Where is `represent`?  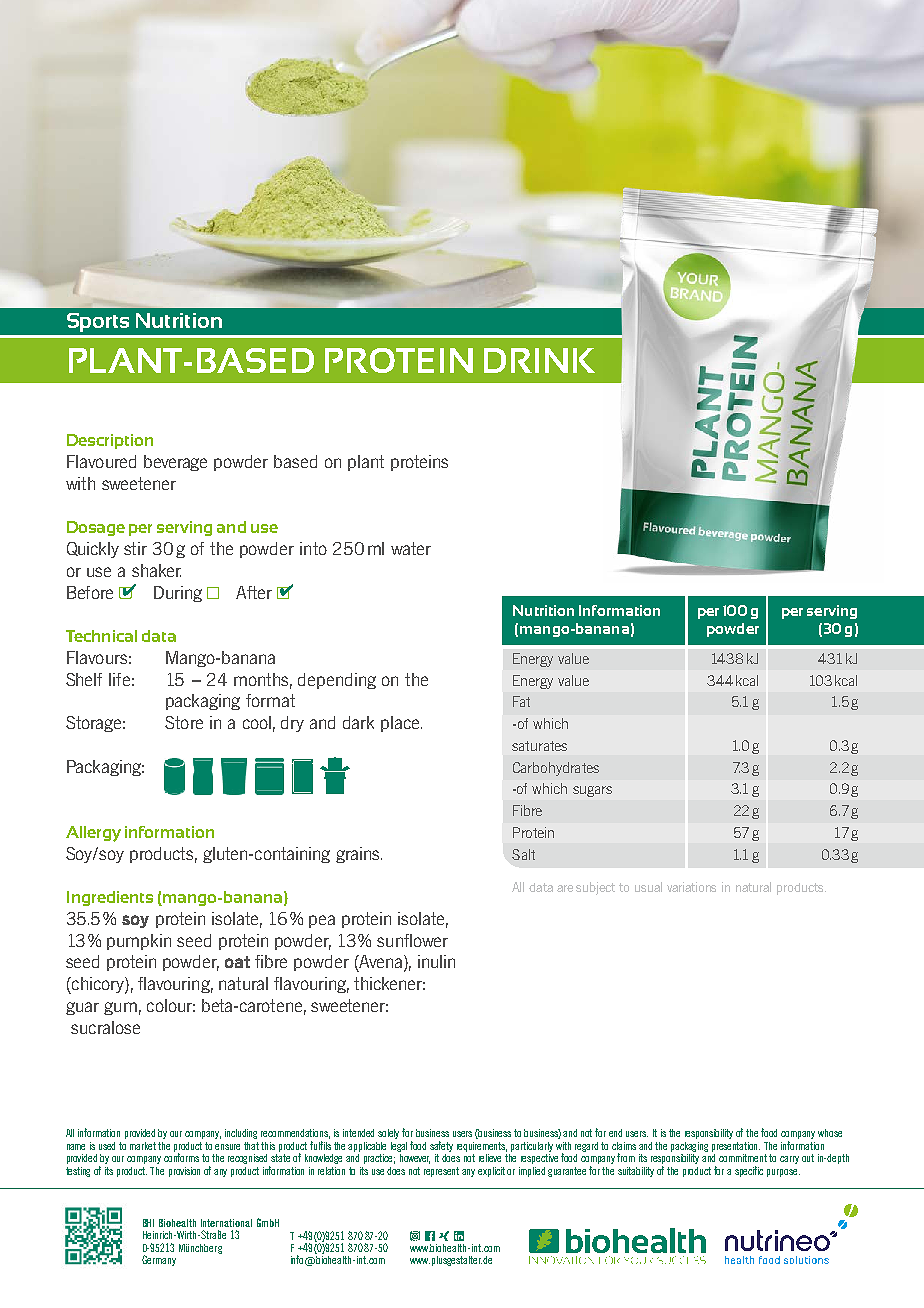
represent is located at coordinates (441, 1172).
